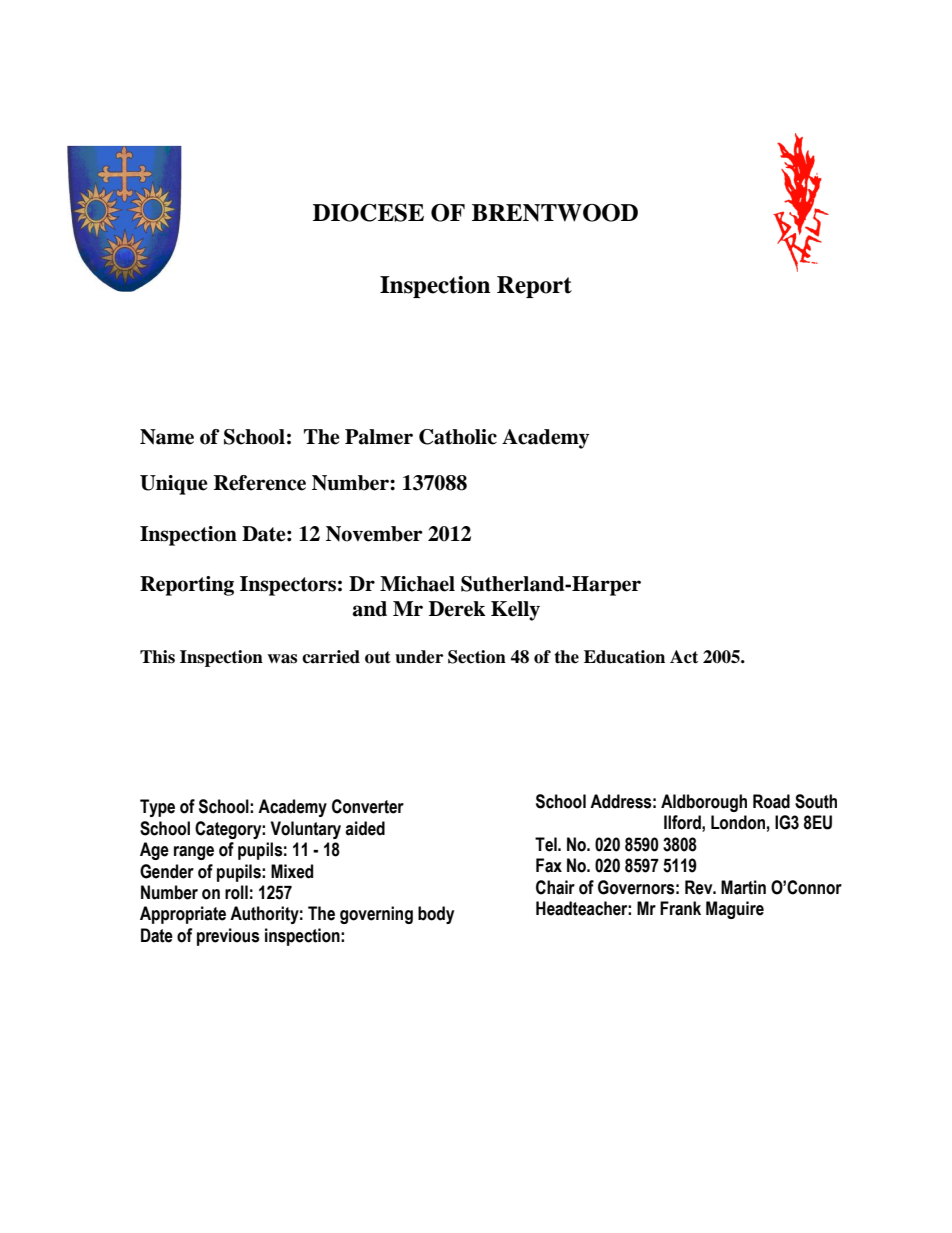  What do you see at coordinates (368, 213) in the page?
I see `DIOCESE` at bounding box center [368, 213].
